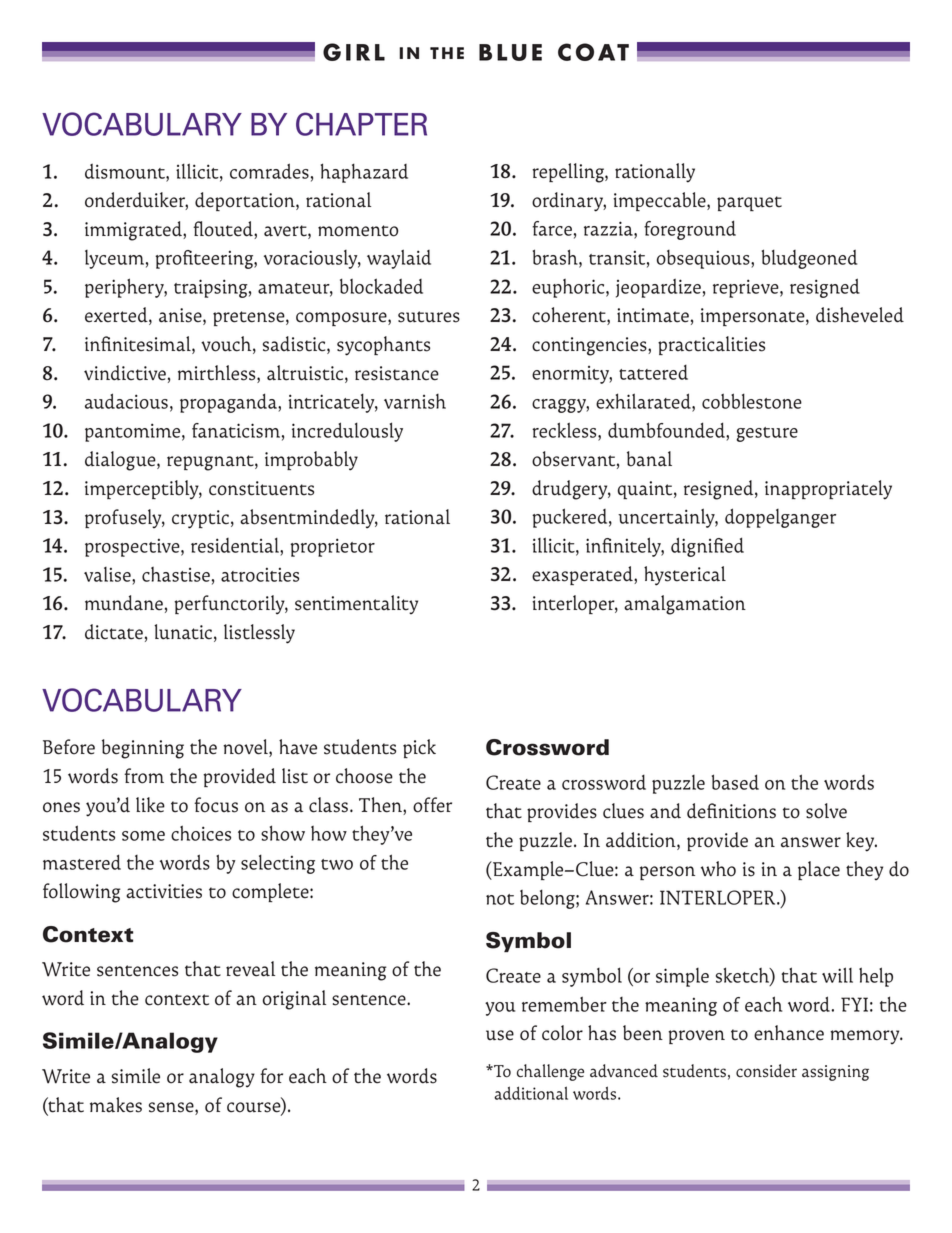  What do you see at coordinates (752, 401) in the document?
I see `cobblestone` at bounding box center [752, 401].
